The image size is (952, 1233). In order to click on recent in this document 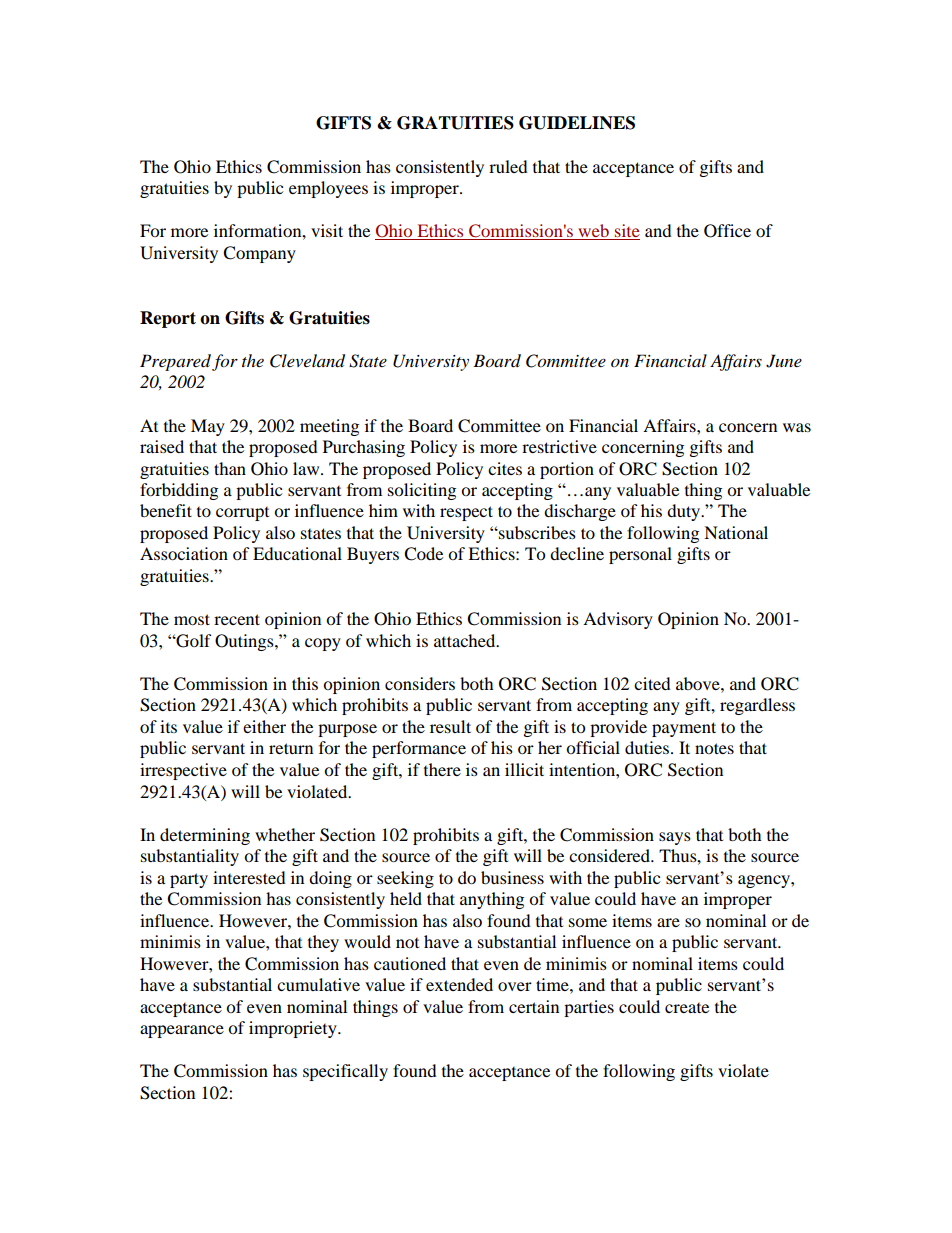, I will do `click(237, 619)`.
